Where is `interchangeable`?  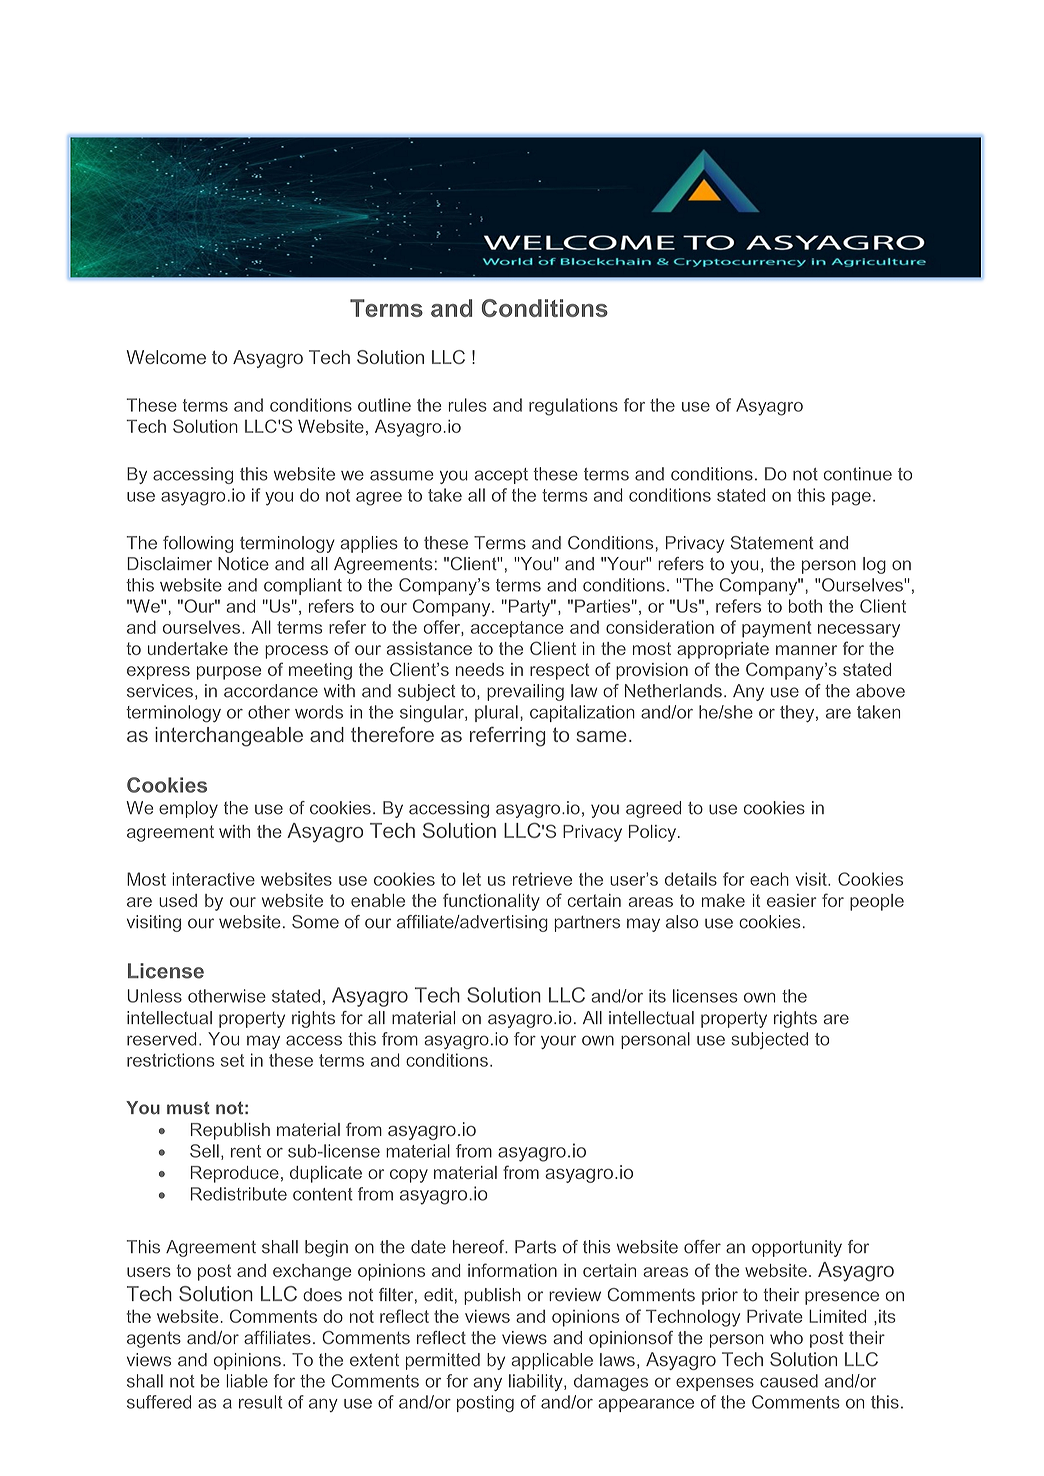 interchangeable is located at coordinates (229, 737).
